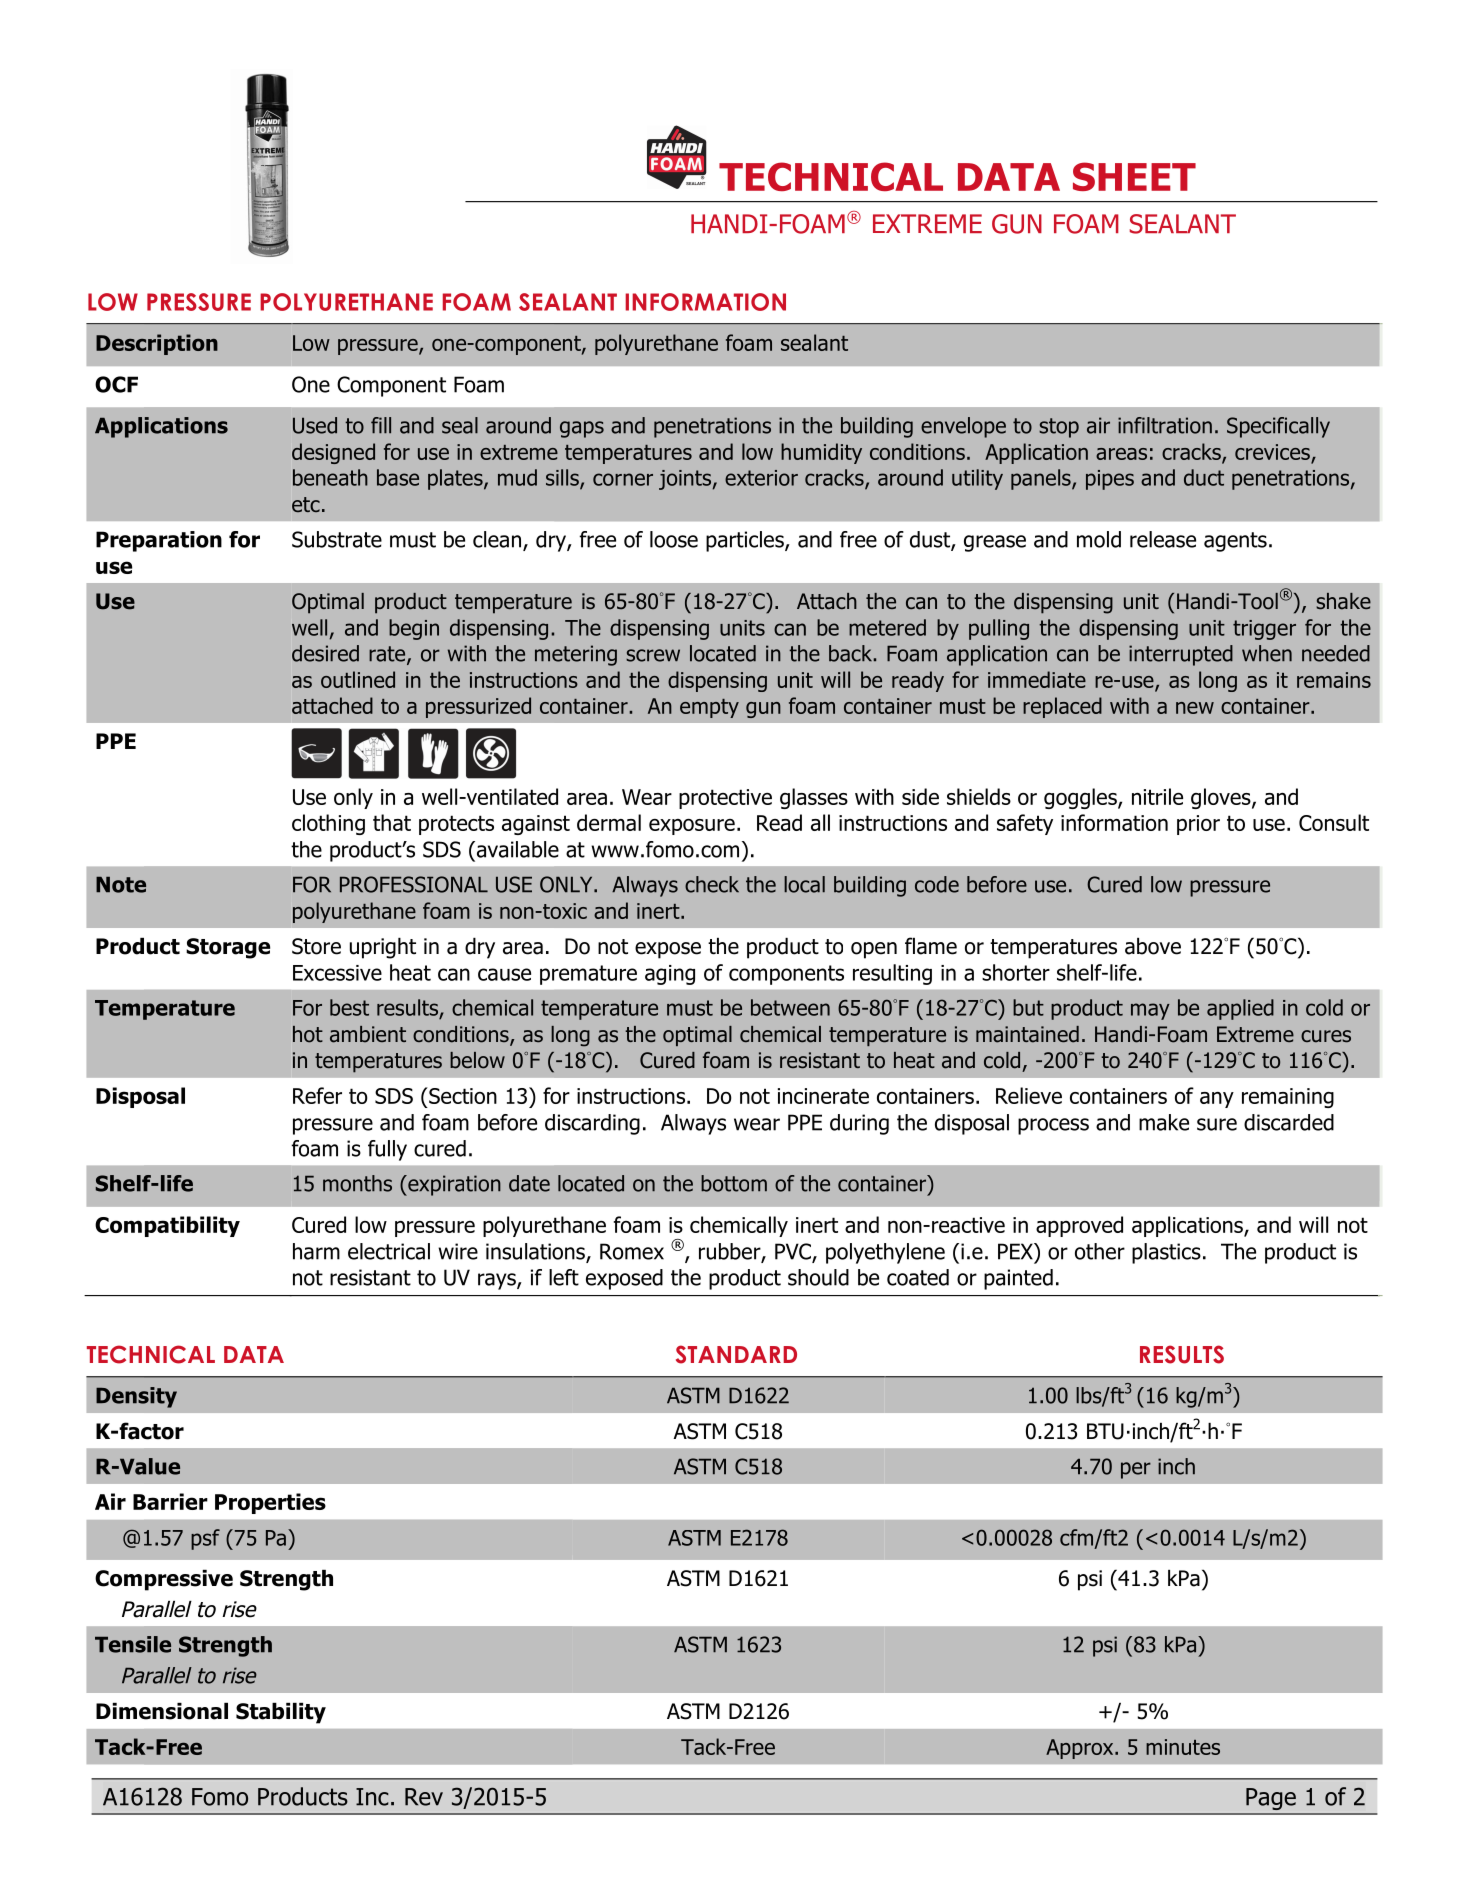  What do you see at coordinates (157, 344) in the screenshot?
I see `Description` at bounding box center [157, 344].
